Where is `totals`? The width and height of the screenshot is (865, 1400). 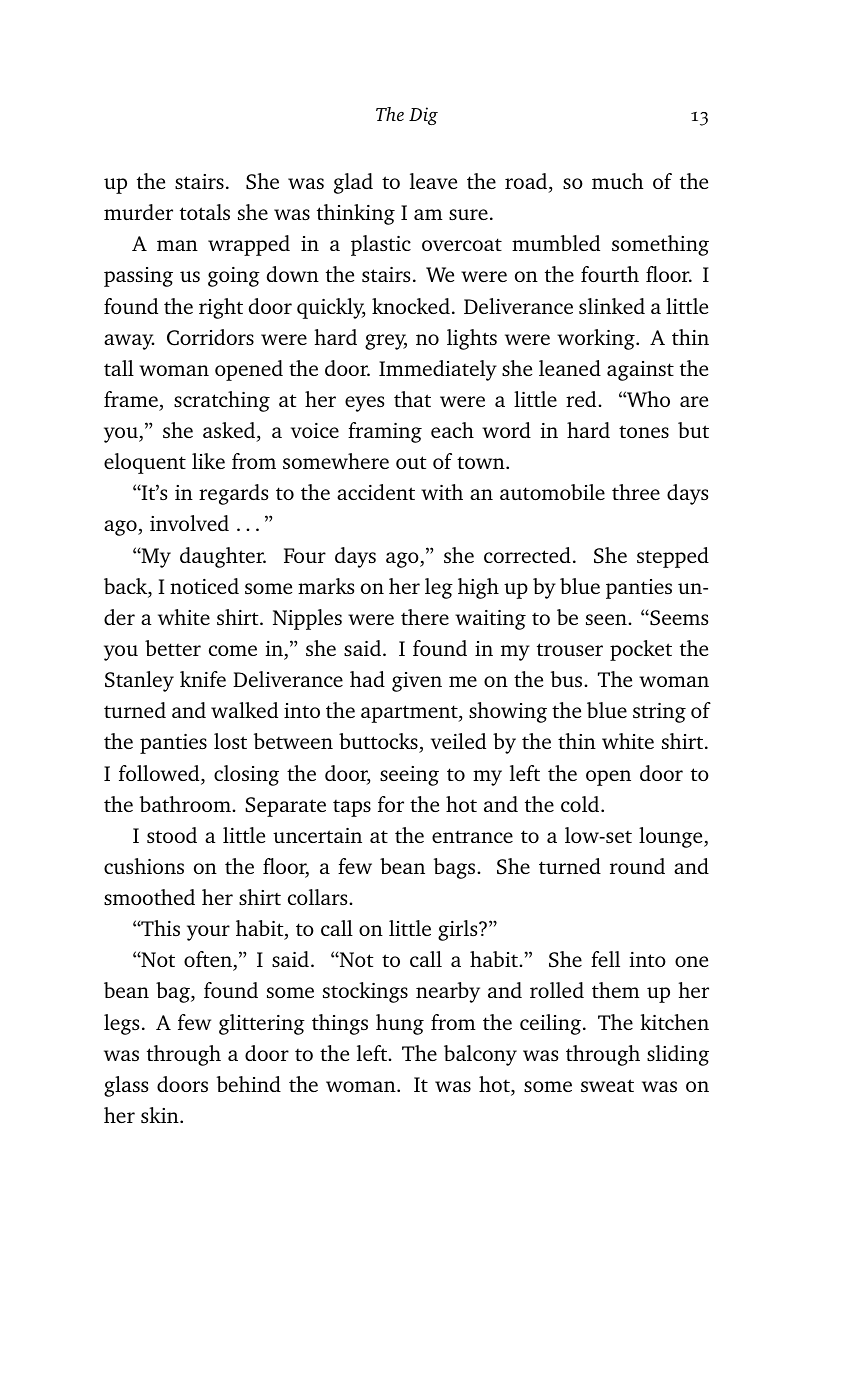 totals is located at coordinates (205, 212).
